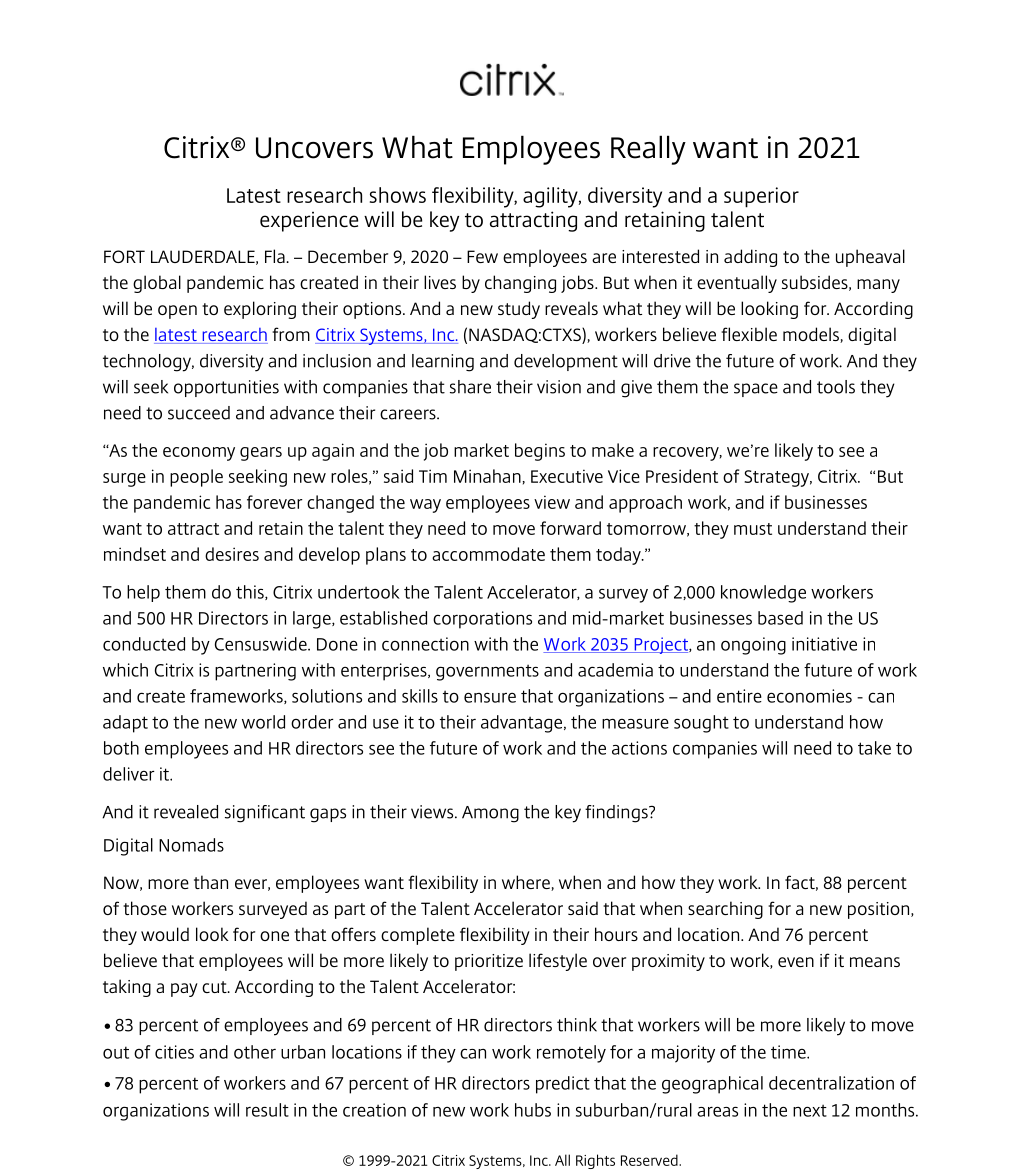 The width and height of the document is (1024, 1176). Describe the element at coordinates (398, 195) in the document. I see `shows` at that location.
